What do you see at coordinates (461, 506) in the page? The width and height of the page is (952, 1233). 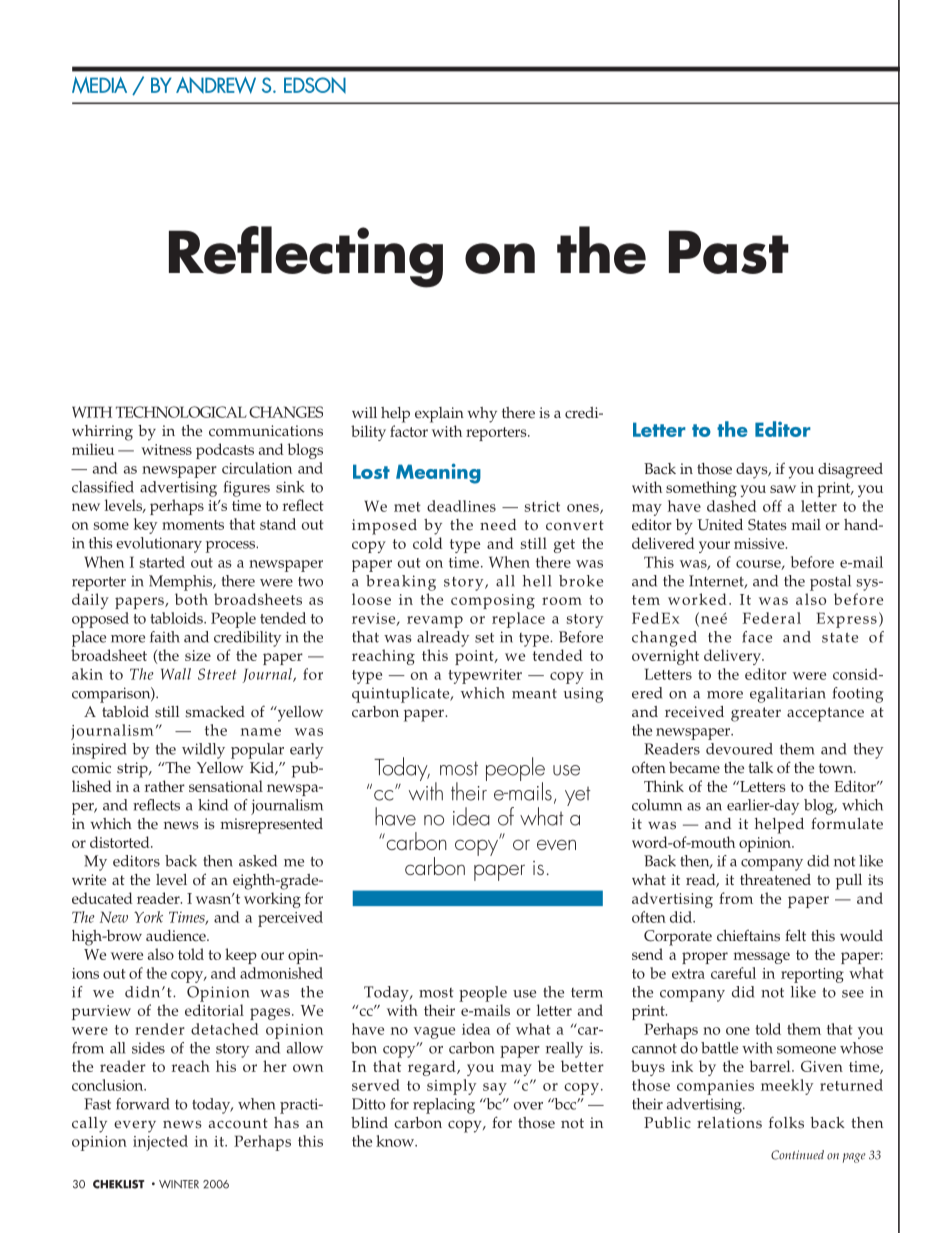 I see `deadlines` at bounding box center [461, 506].
